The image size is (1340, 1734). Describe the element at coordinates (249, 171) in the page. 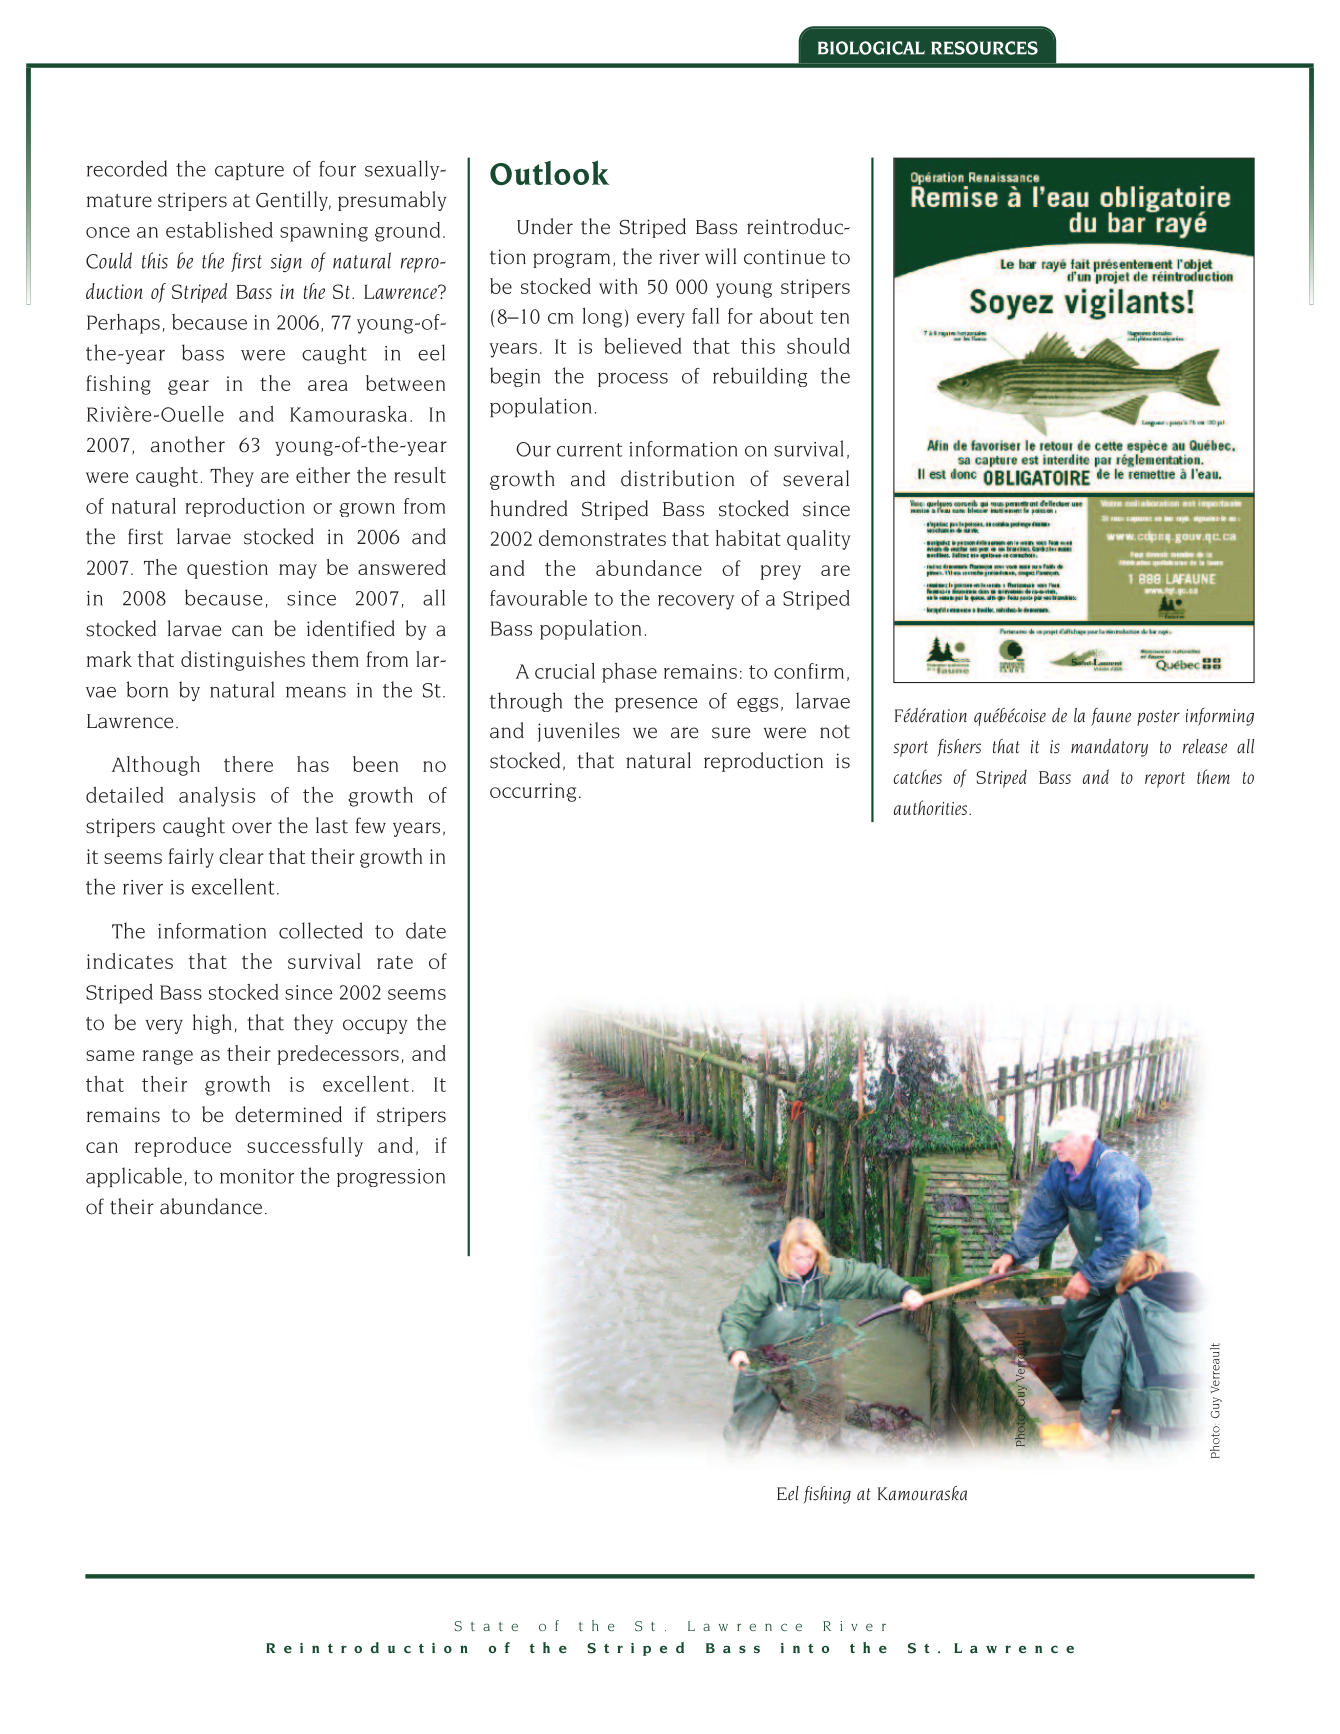

I see `capture` at that location.
